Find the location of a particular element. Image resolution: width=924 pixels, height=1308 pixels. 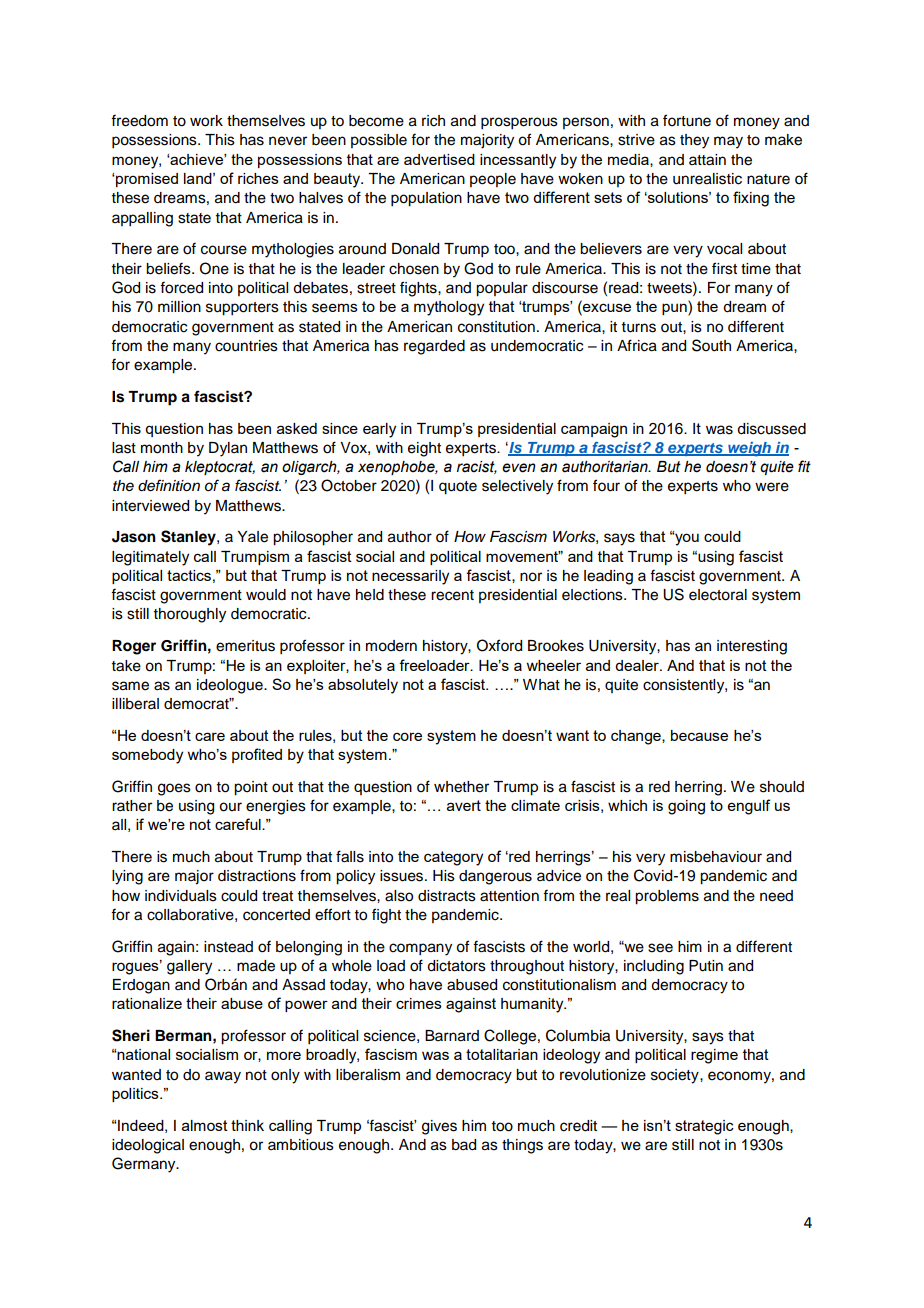

goes is located at coordinates (174, 789).
